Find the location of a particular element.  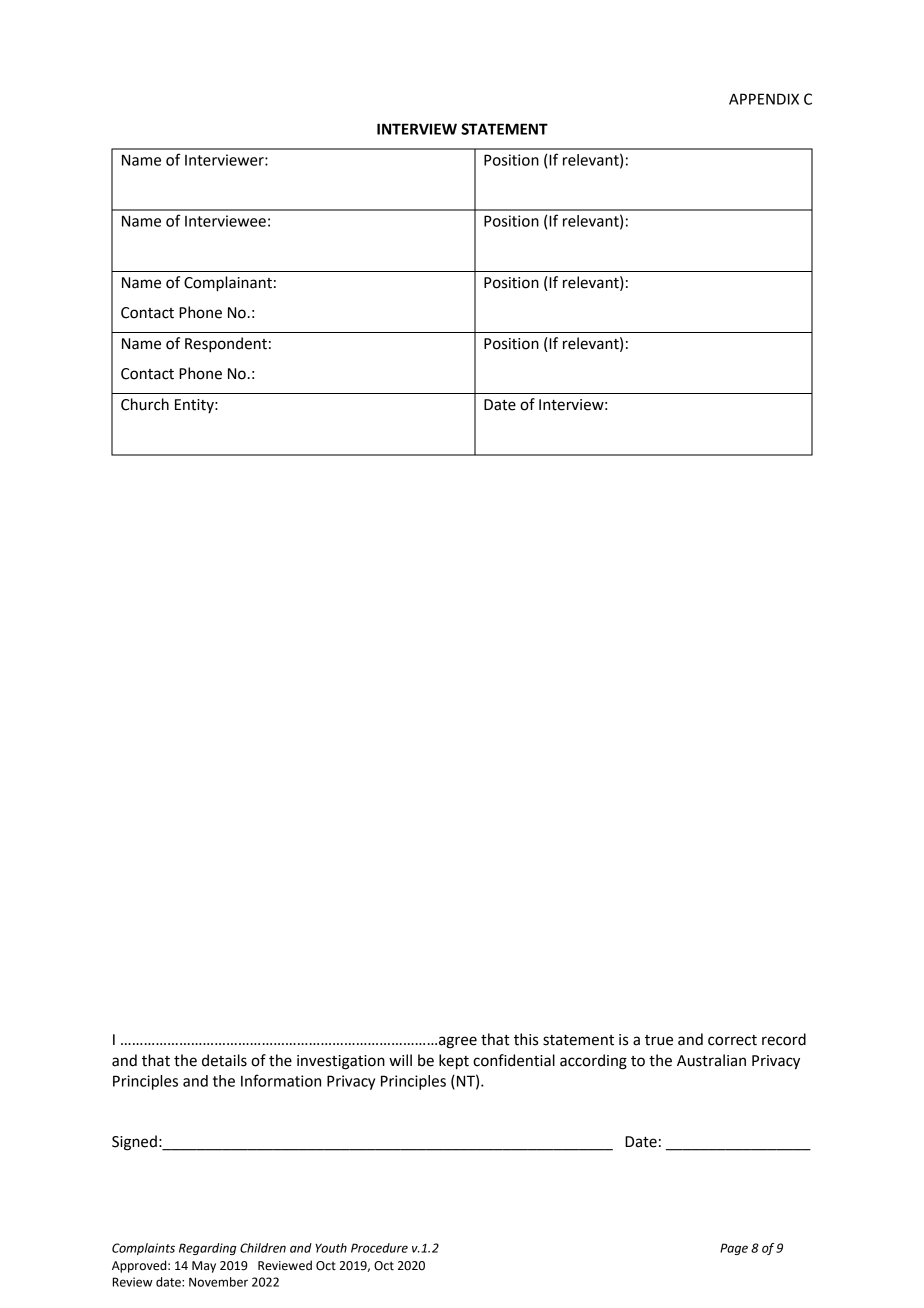

agree is located at coordinates (458, 1042).
